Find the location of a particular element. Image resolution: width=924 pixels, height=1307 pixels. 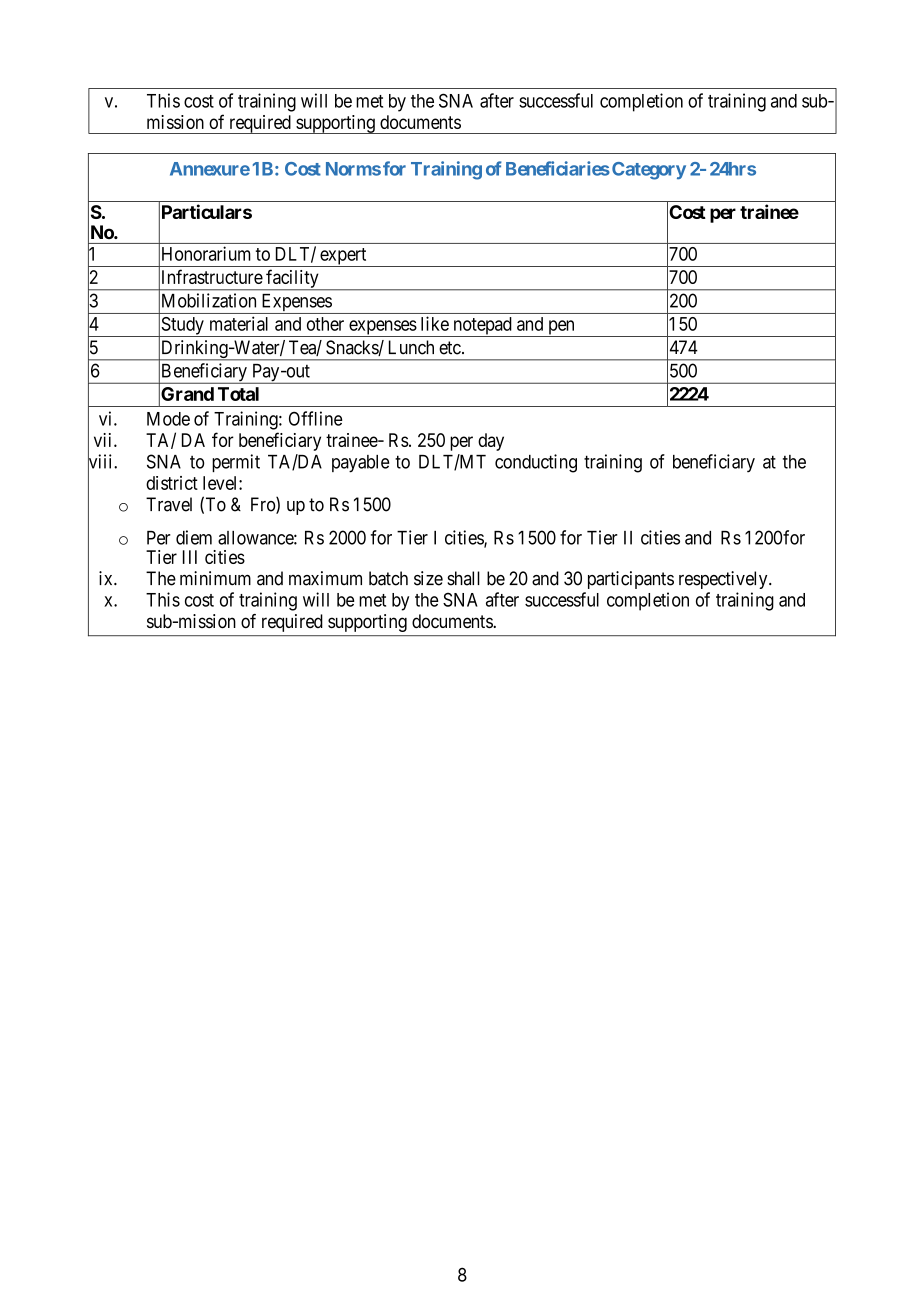

expert is located at coordinates (343, 257).
